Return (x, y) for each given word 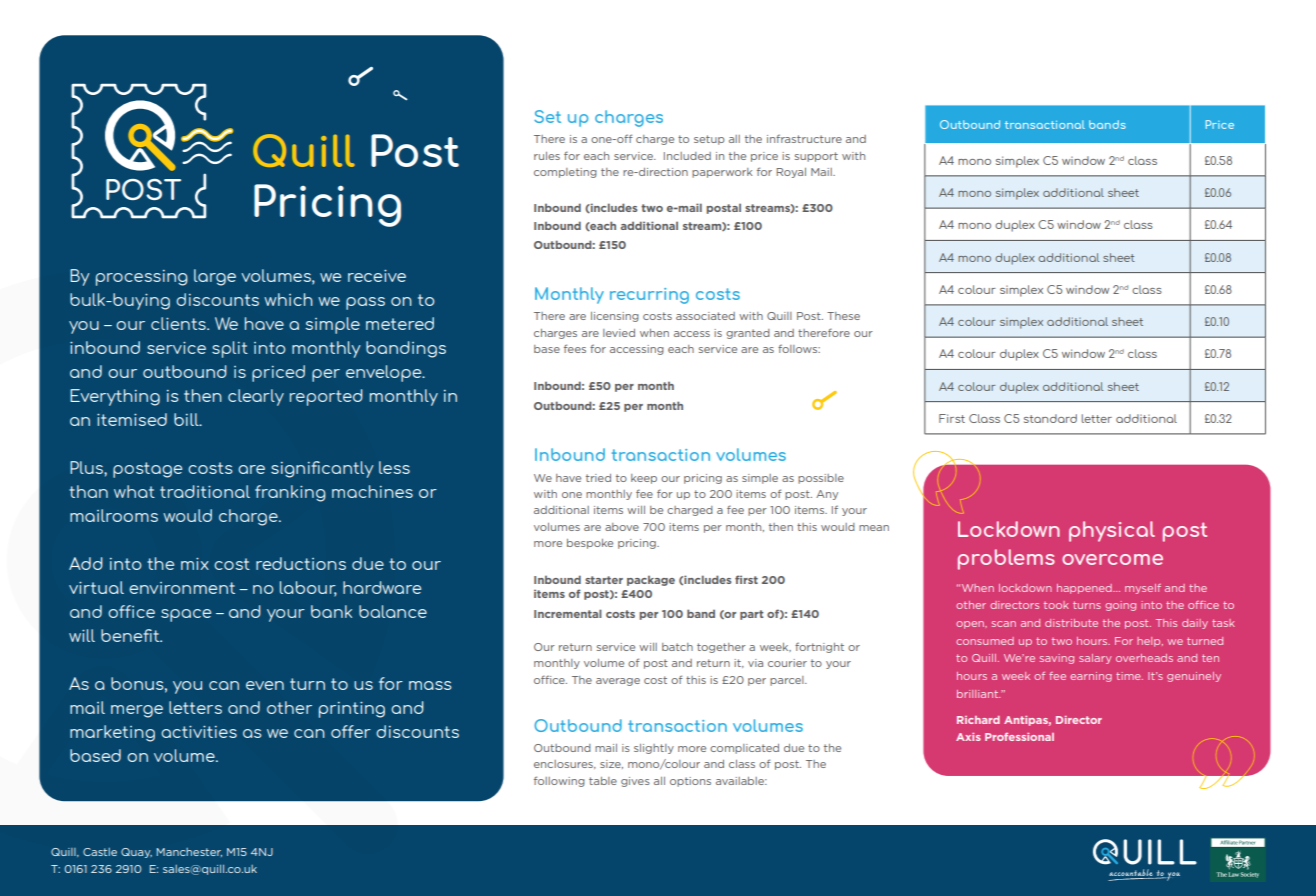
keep (644, 479)
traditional (205, 491)
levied (619, 333)
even (265, 685)
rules (547, 156)
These (843, 316)
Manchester (189, 852)
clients (179, 323)
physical (1112, 531)
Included (687, 156)
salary (1095, 659)
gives (635, 782)
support (816, 157)
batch (677, 647)
